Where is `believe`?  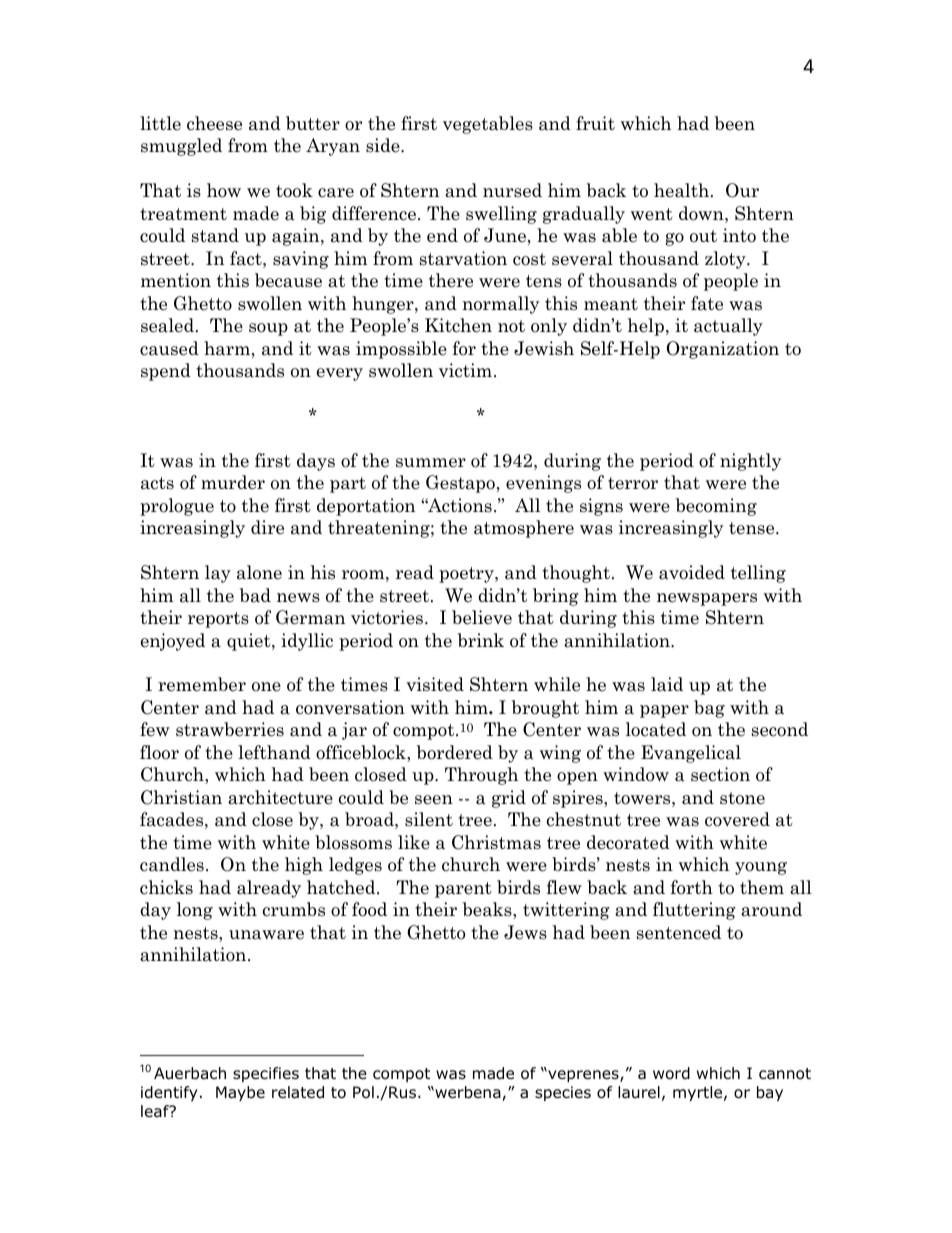 believe is located at coordinates (482, 617).
